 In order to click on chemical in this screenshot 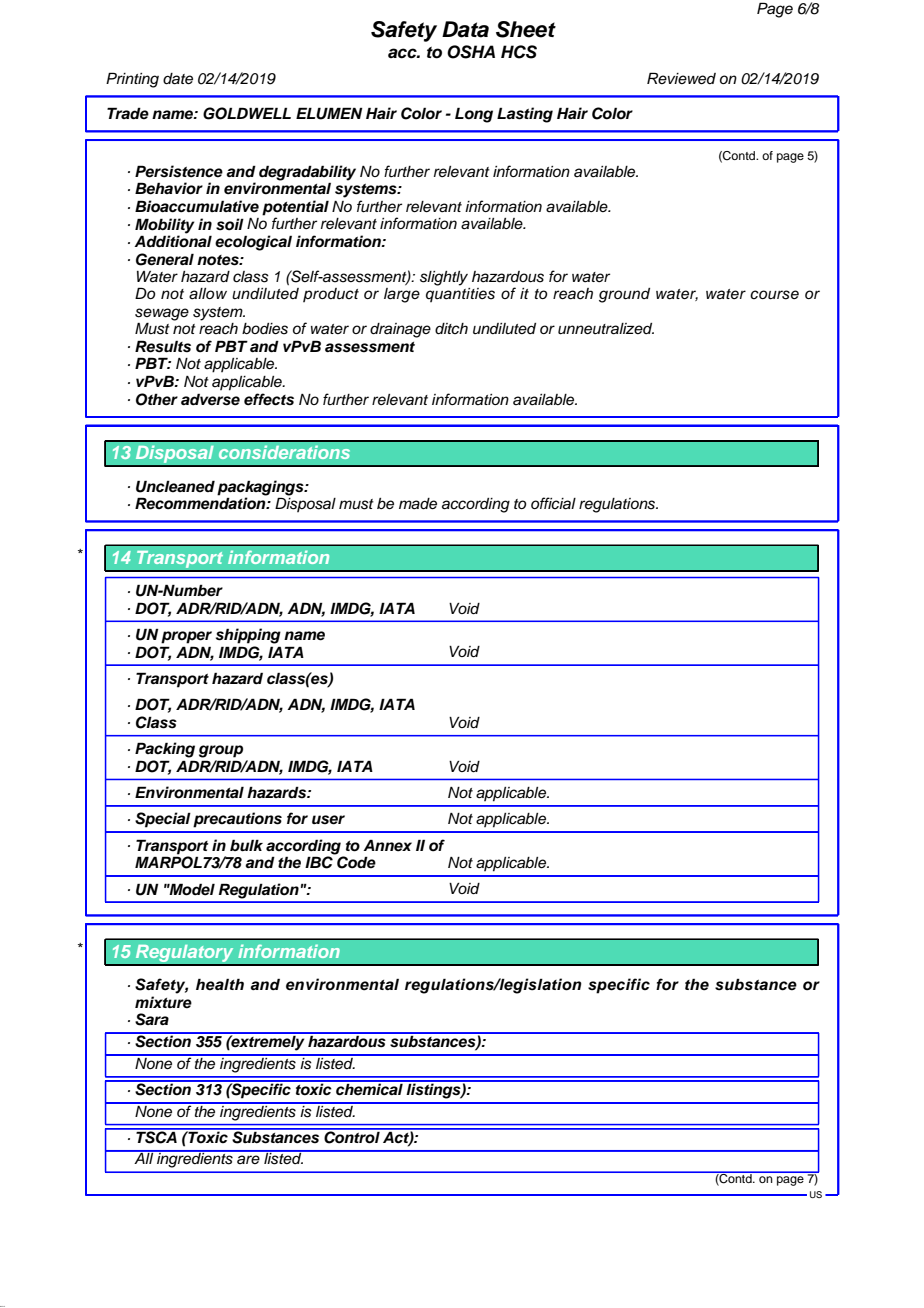, I will do `click(369, 1088)`.
